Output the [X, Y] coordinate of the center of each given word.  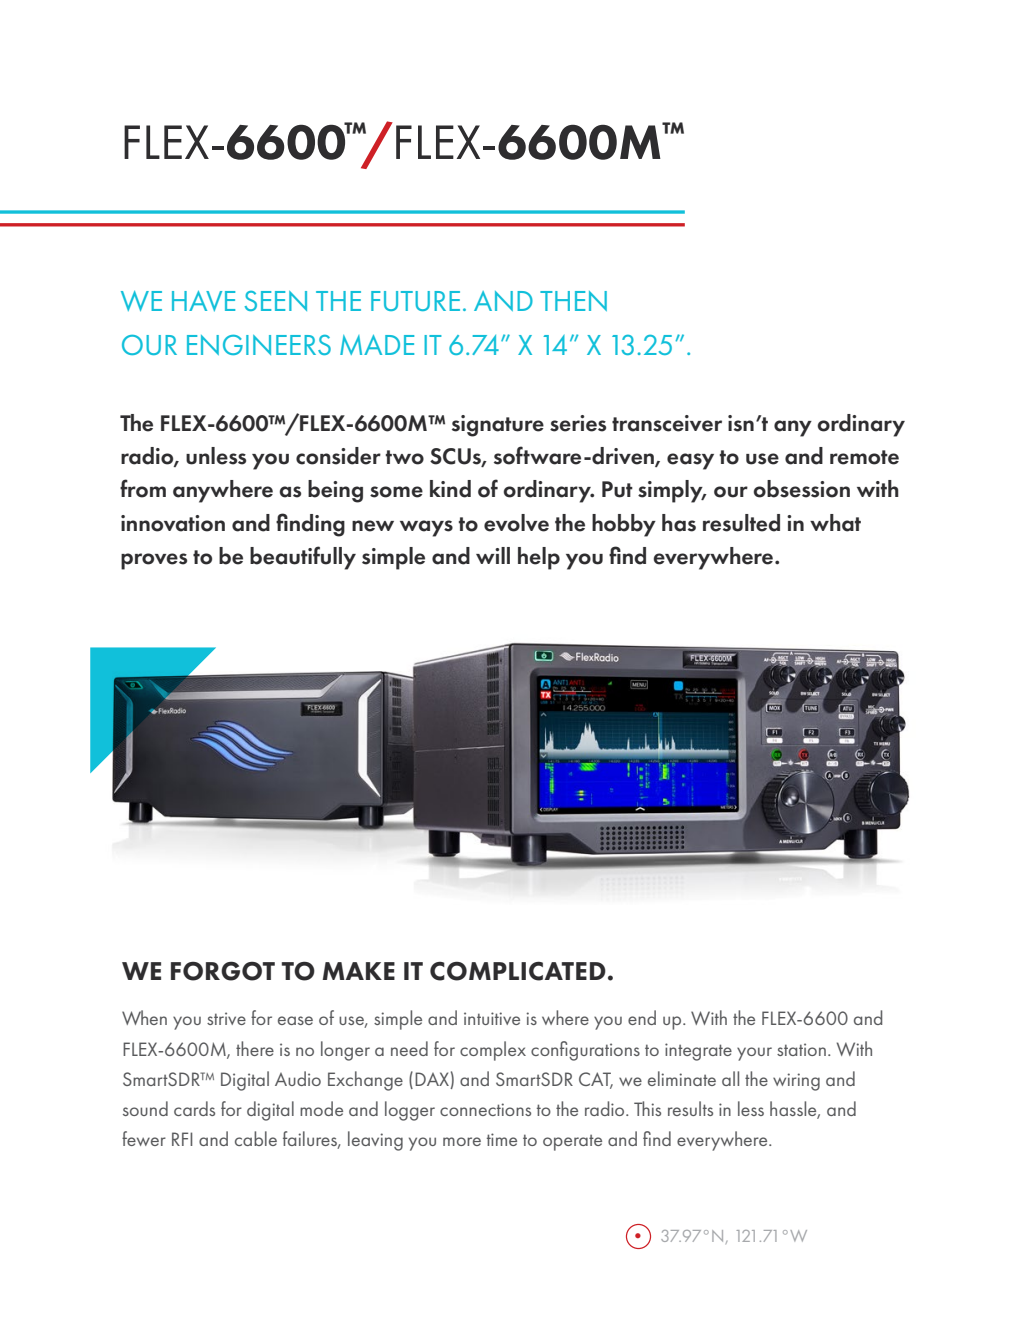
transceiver [667, 423]
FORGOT [223, 971]
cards [194, 1108]
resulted [741, 523]
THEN [573, 301]
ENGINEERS [259, 345]
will [493, 555]
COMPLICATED [518, 971]
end [642, 1017]
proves [154, 561]
